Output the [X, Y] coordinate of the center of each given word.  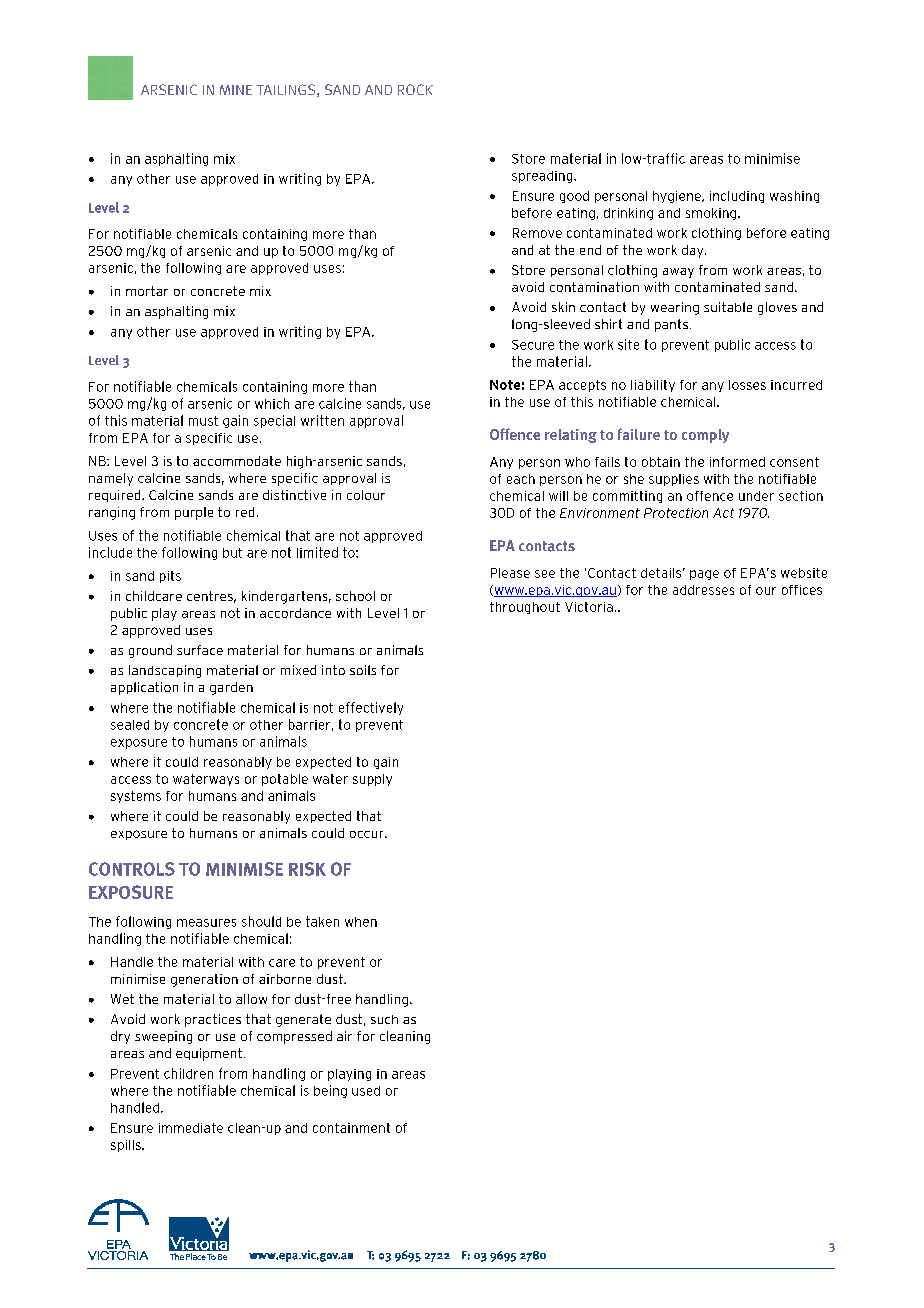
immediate [191, 1128]
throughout [525, 608]
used [366, 1091]
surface [200, 650]
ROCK [415, 89]
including [737, 197]
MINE [236, 90]
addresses [703, 590]
